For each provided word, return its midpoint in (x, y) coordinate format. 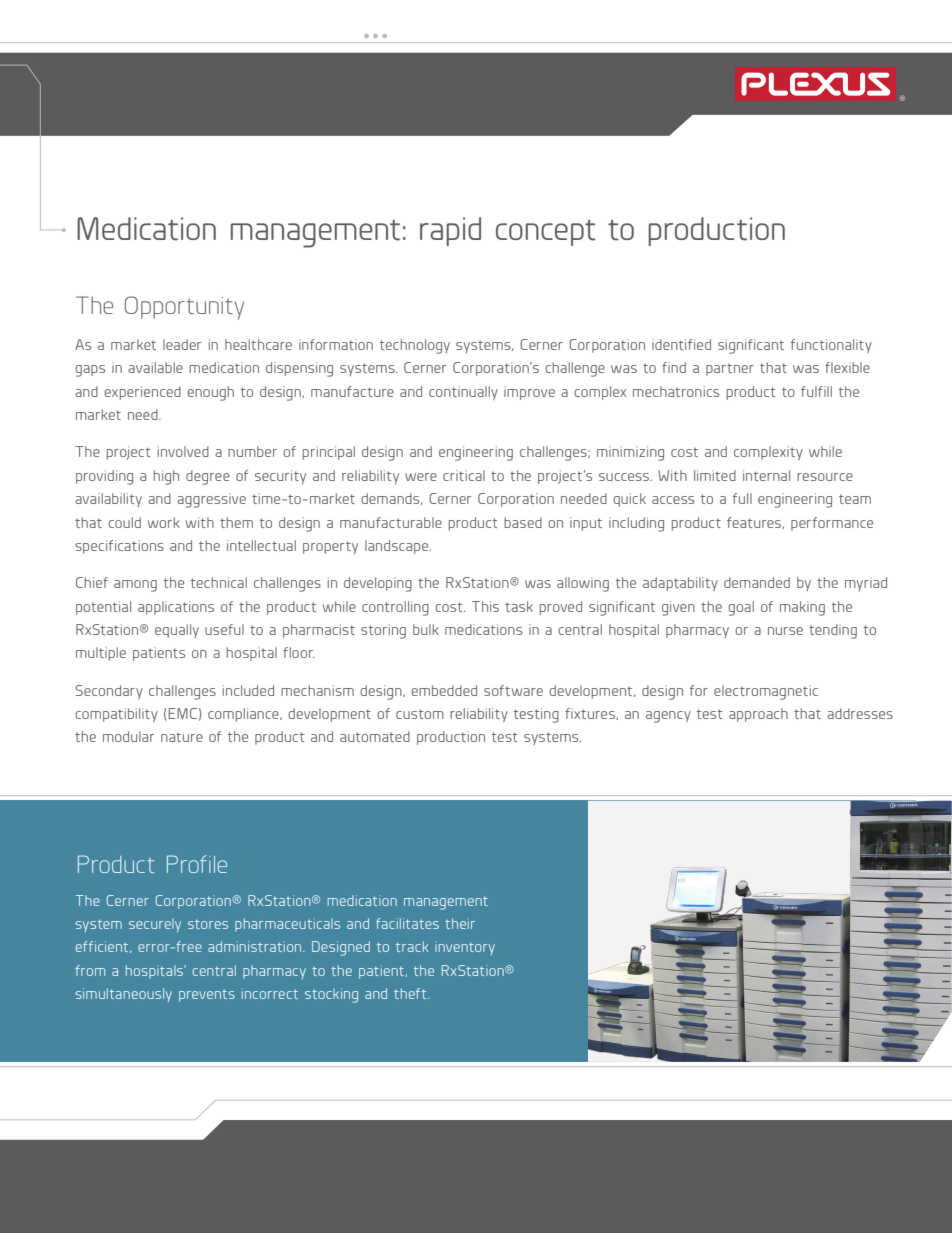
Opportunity (184, 308)
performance (832, 524)
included (248, 690)
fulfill (816, 391)
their (460, 923)
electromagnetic (766, 692)
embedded (444, 690)
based (523, 522)
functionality (831, 346)
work (164, 522)
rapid (450, 231)
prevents (207, 996)
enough (210, 393)
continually (463, 393)
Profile (197, 864)
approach (758, 715)
